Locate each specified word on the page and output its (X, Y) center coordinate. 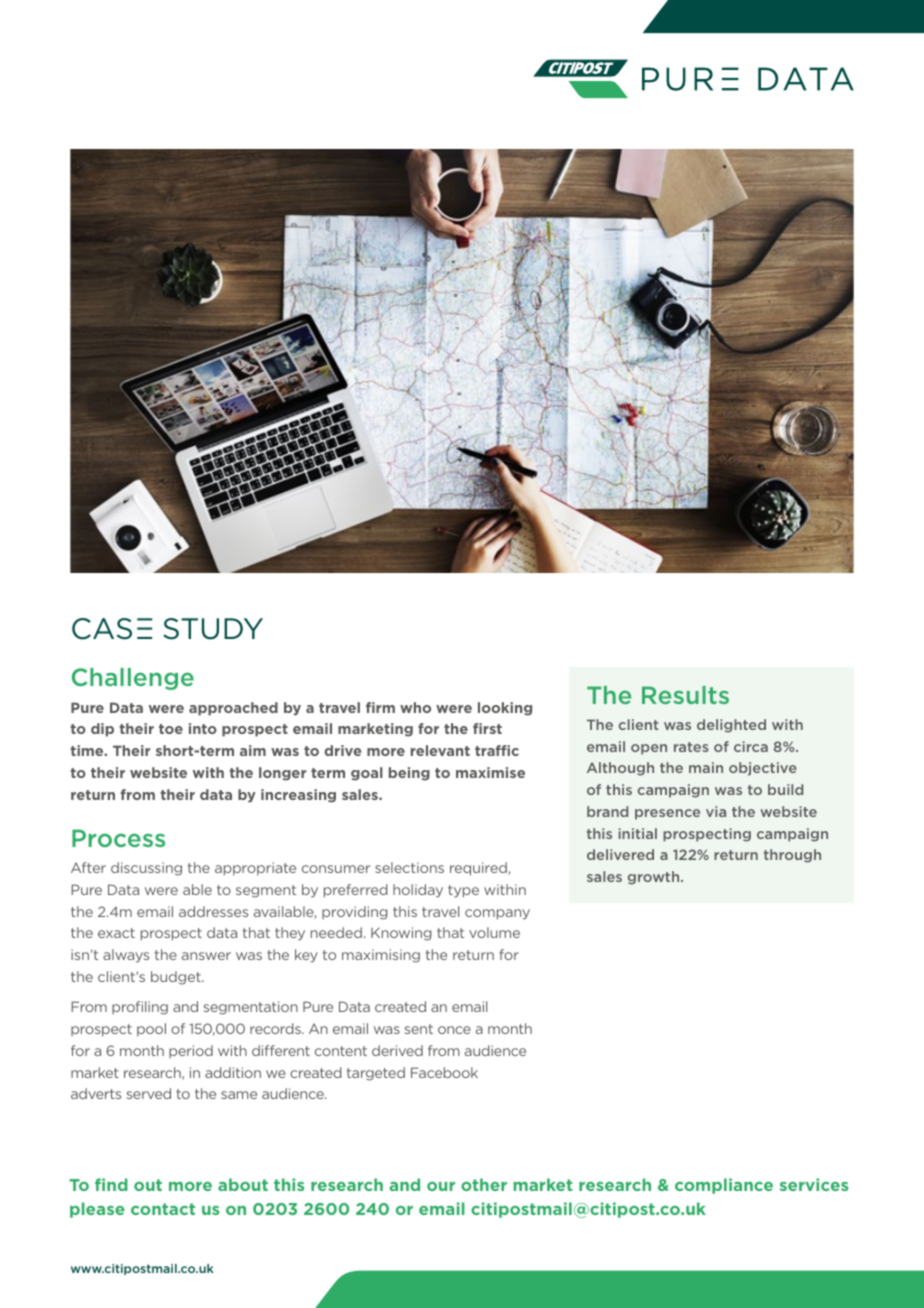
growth (655, 878)
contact (163, 1209)
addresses (213, 911)
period (191, 1051)
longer (282, 774)
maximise (490, 772)
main (706, 767)
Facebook (444, 1072)
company (497, 914)
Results (685, 695)
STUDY (213, 629)
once (454, 1030)
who (415, 707)
